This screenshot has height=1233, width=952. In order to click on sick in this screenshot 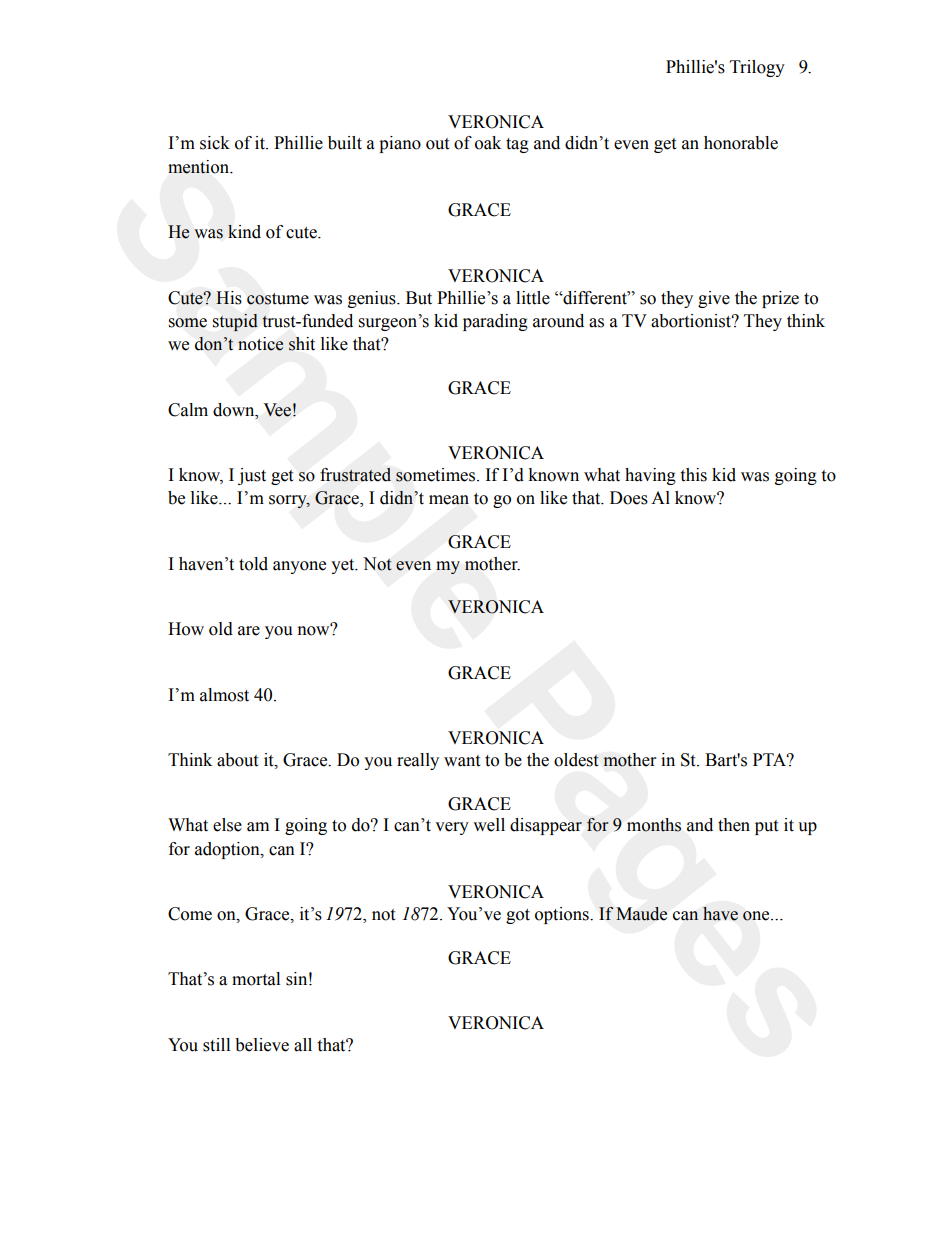, I will do `click(215, 143)`.
